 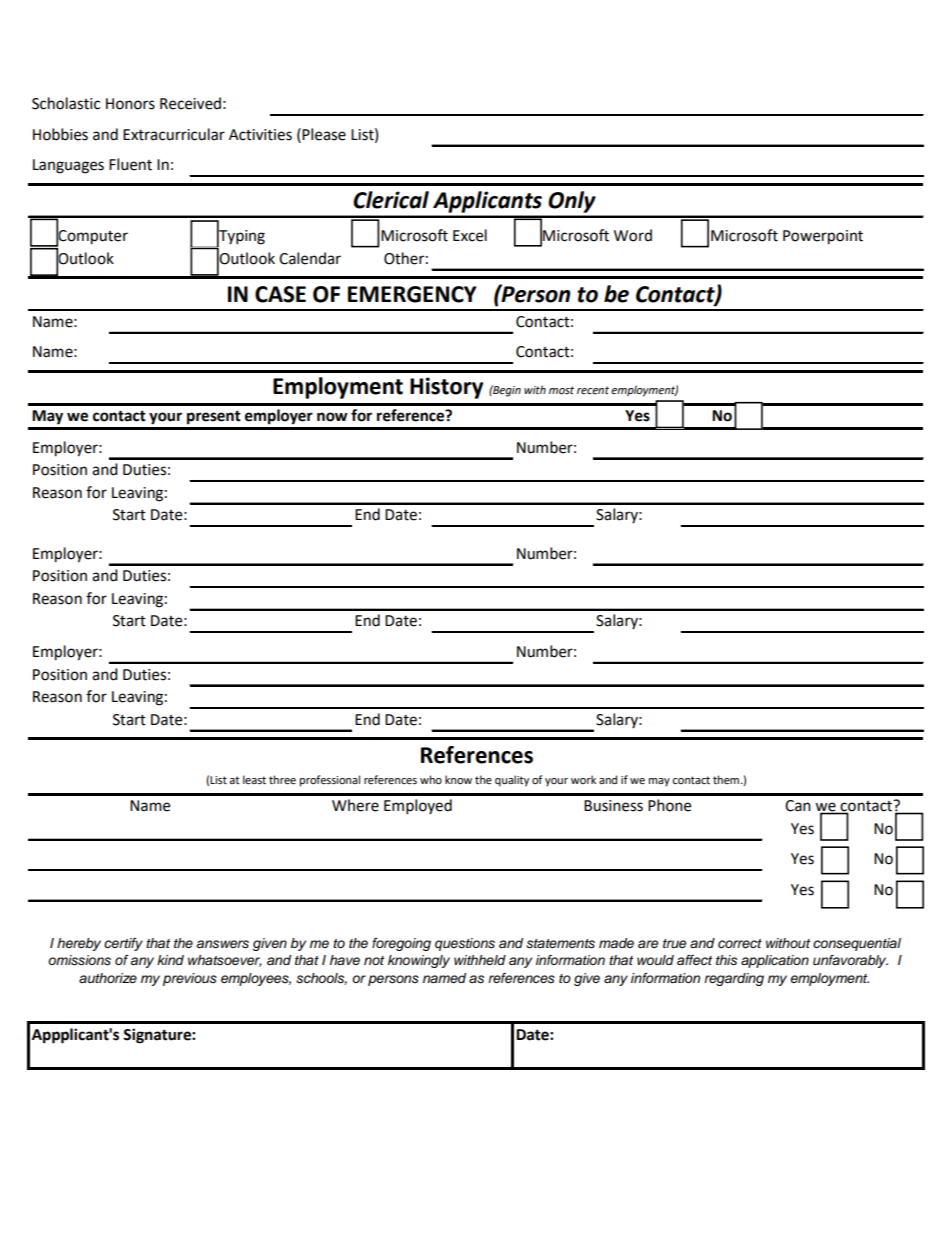 What do you see at coordinates (823, 237) in the screenshot?
I see `Powerpoint` at bounding box center [823, 237].
